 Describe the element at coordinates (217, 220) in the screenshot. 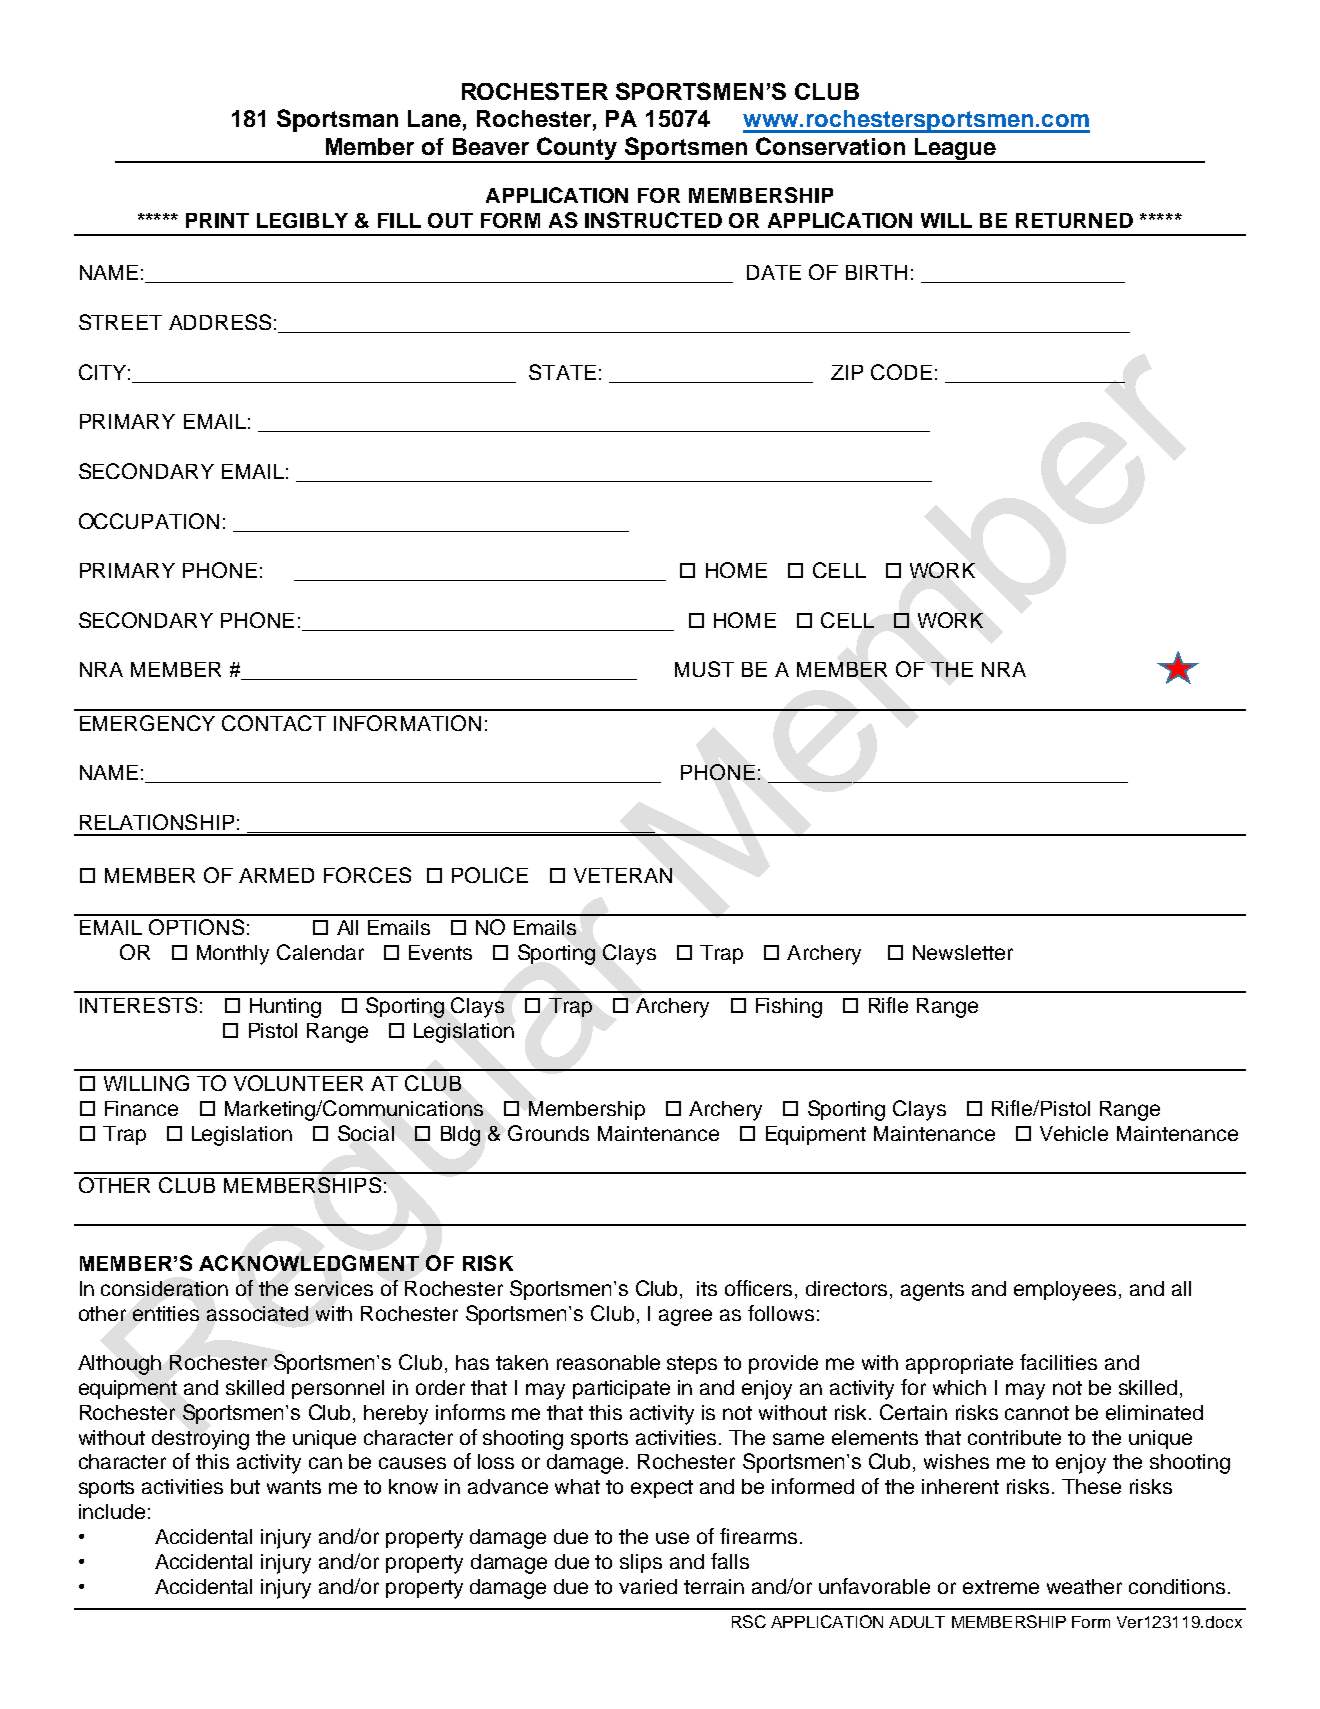

I see `PRINT` at that location.
